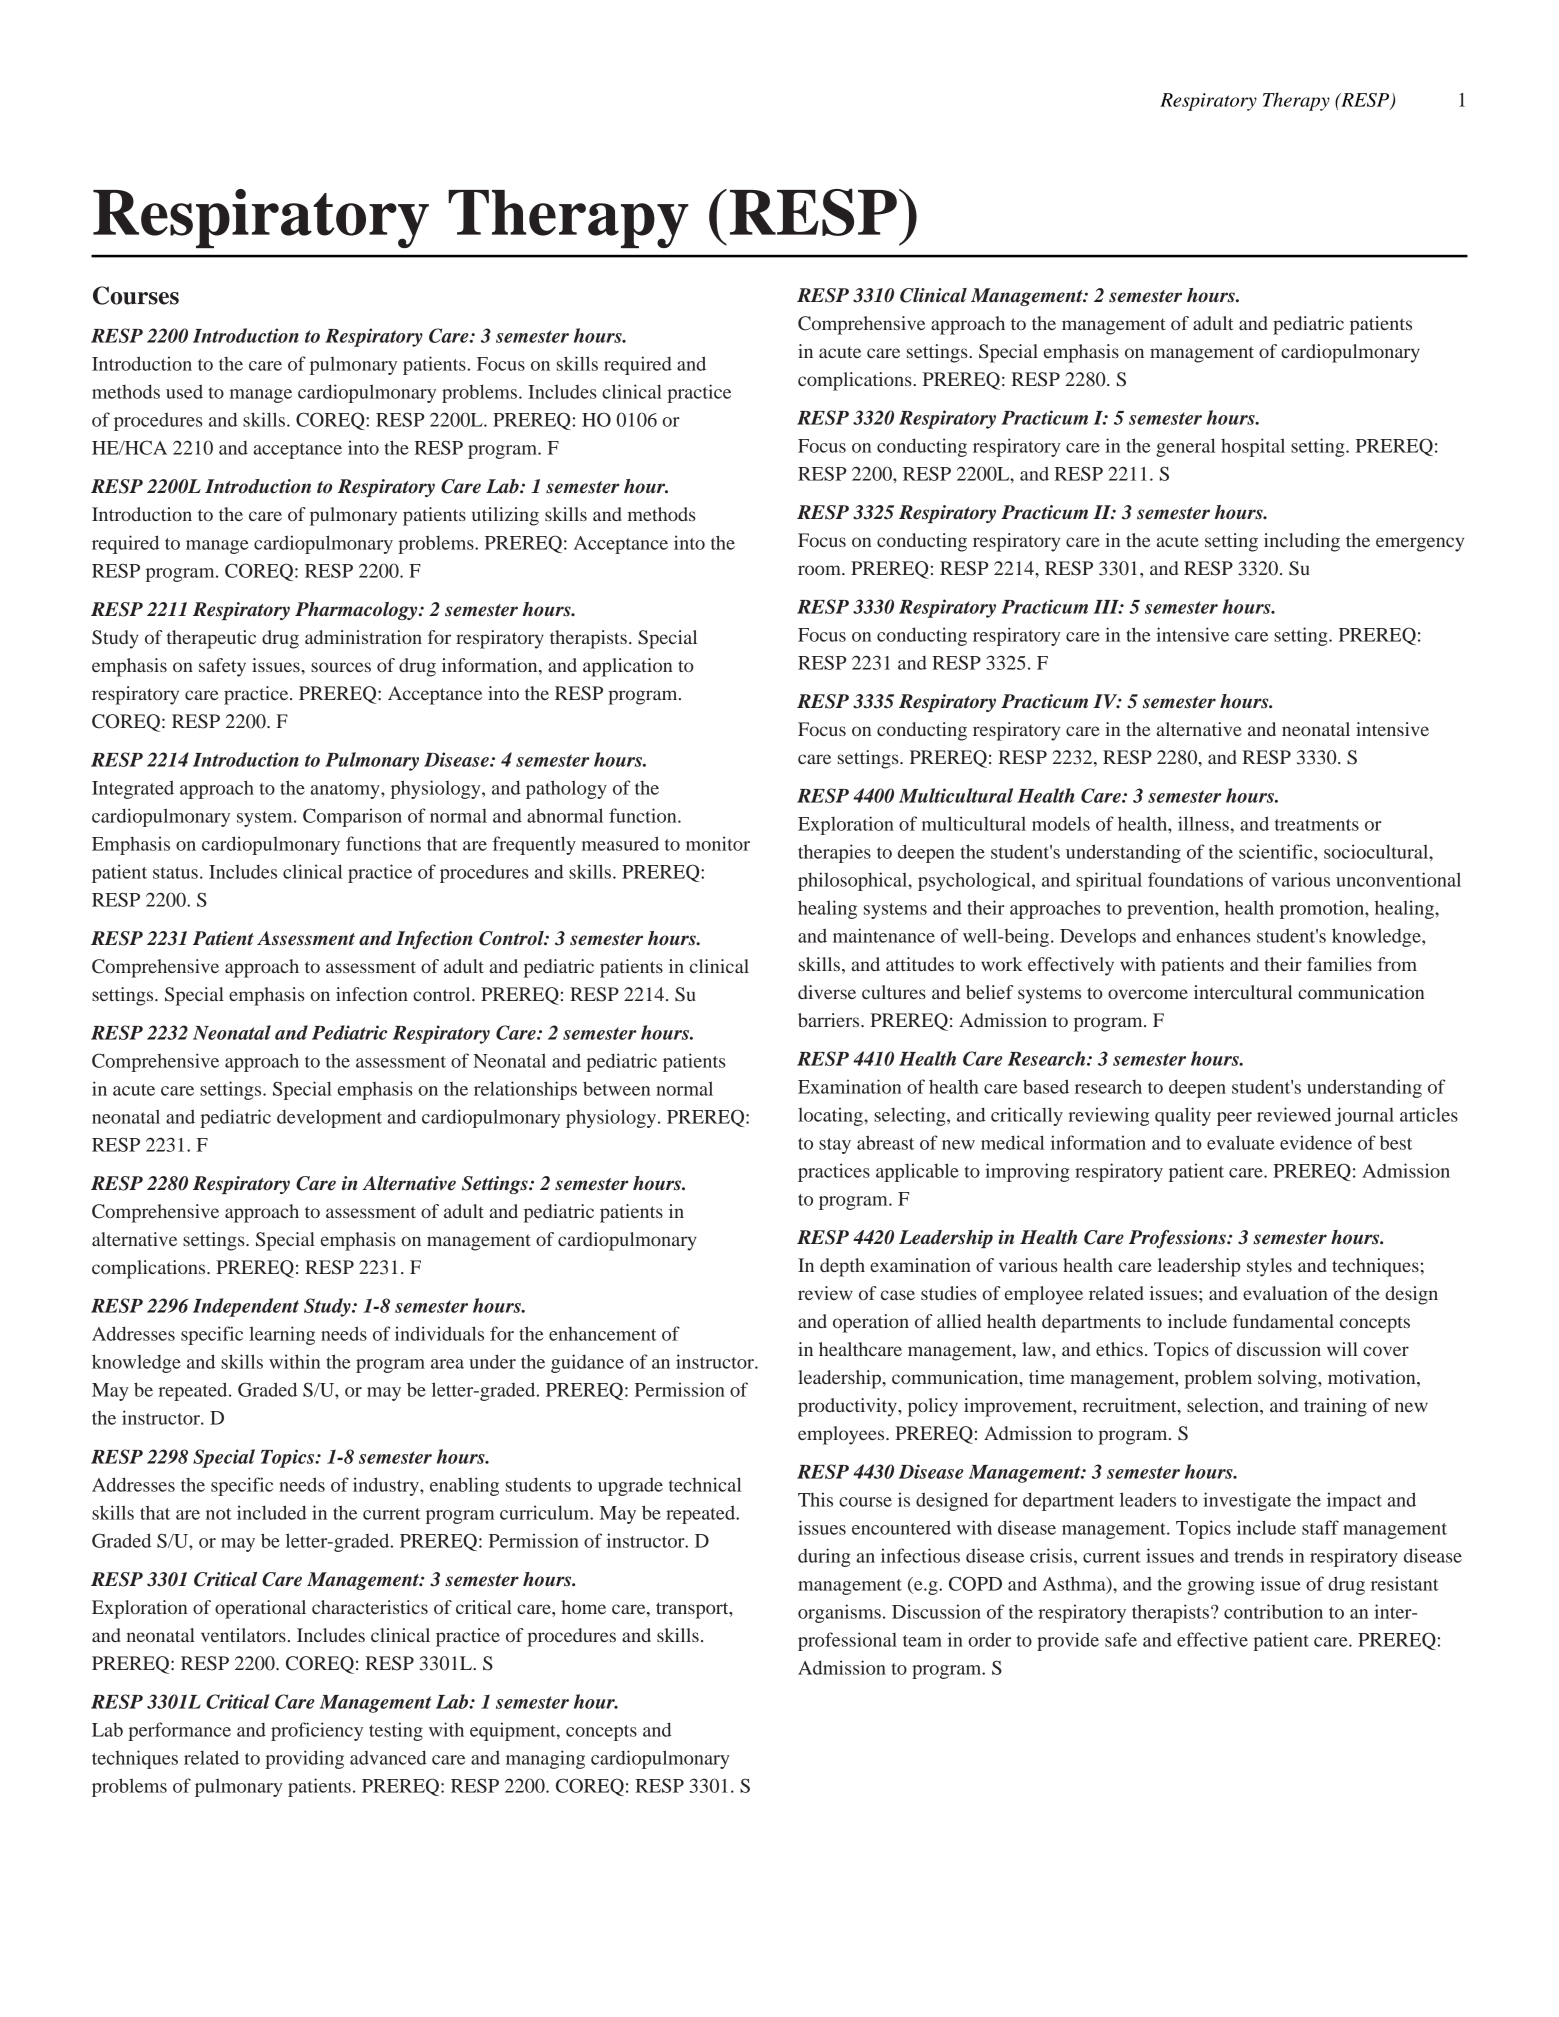 This screenshot has height=2017, width=1559. What do you see at coordinates (831, 1116) in the screenshot?
I see `locating` at bounding box center [831, 1116].
